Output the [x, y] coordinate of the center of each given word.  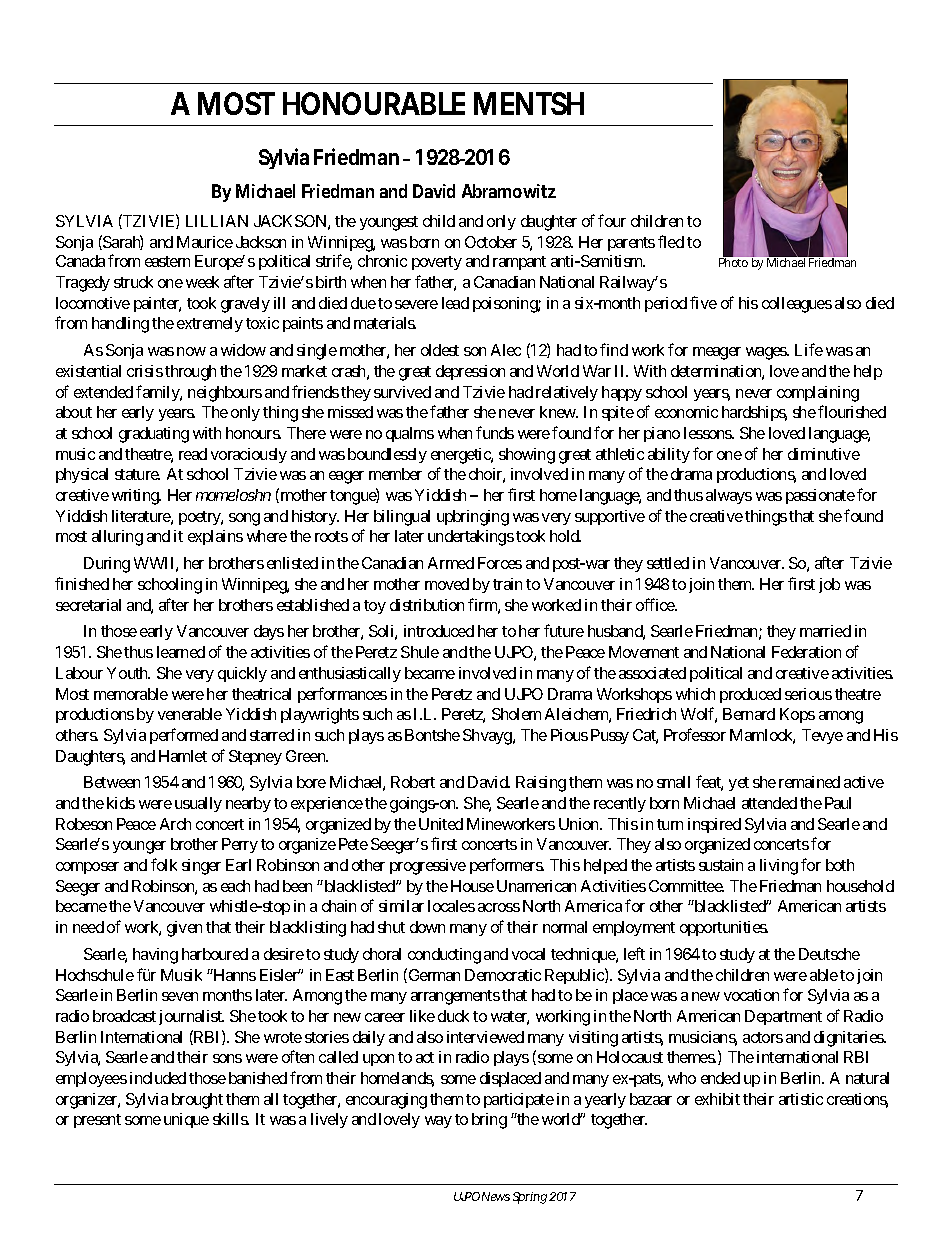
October [491, 242]
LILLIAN [217, 221]
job [829, 585]
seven [180, 996]
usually [198, 804]
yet [739, 784]
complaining [818, 394]
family [158, 393]
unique [186, 1120]
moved [447, 584]
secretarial [88, 605]
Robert [413, 782]
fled [671, 241]
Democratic [503, 975]
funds [495, 432]
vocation [751, 995]
